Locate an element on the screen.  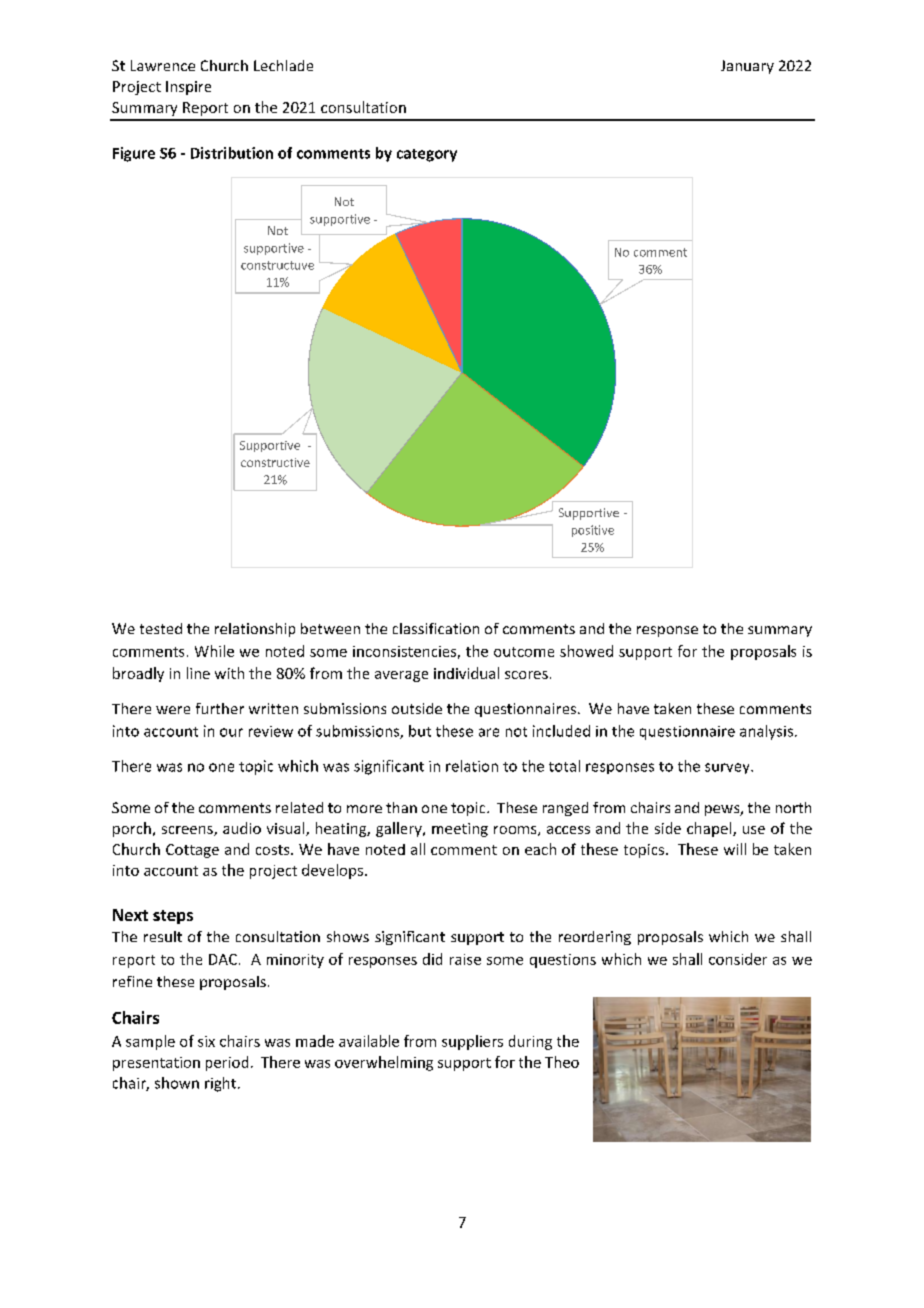
Inspire is located at coordinates (188, 88).
